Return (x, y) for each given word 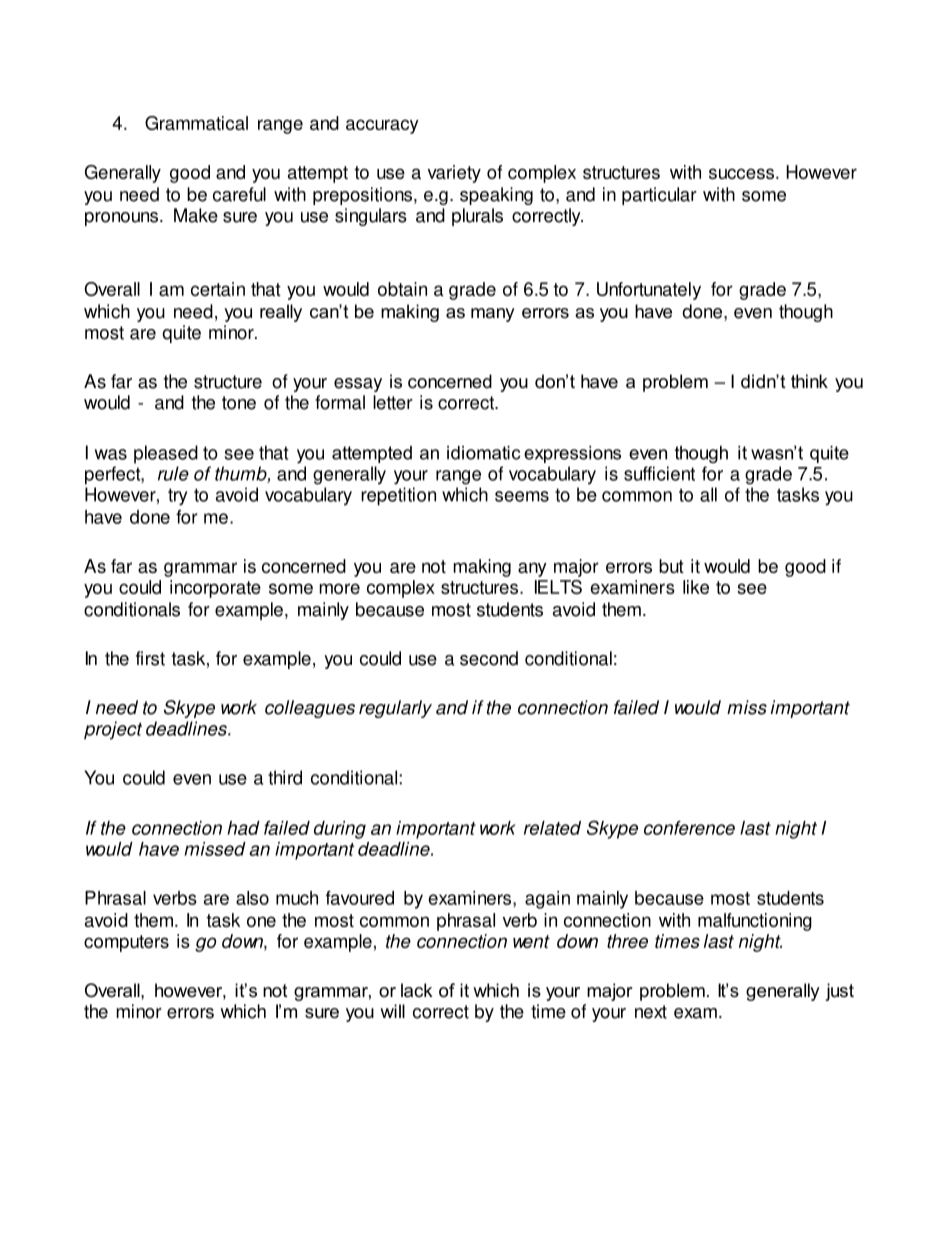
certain (218, 289)
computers (126, 943)
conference (689, 828)
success (743, 173)
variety (454, 174)
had (243, 828)
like (696, 587)
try (177, 497)
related (552, 828)
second (489, 658)
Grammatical (196, 123)
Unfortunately (649, 291)
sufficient (659, 473)
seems (522, 496)
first (150, 658)
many (493, 315)
